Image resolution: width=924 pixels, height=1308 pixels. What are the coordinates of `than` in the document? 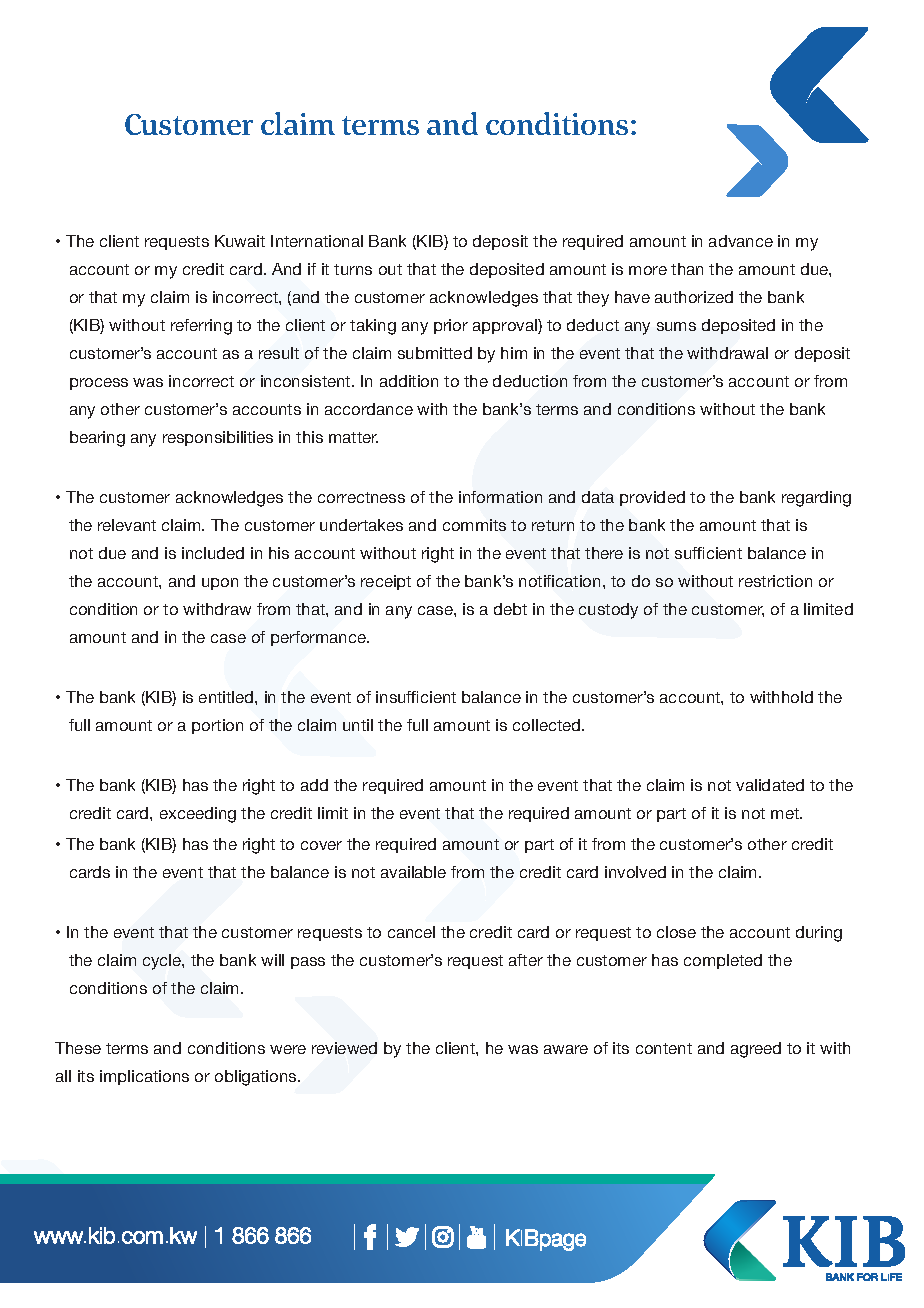 It's located at (687, 269).
